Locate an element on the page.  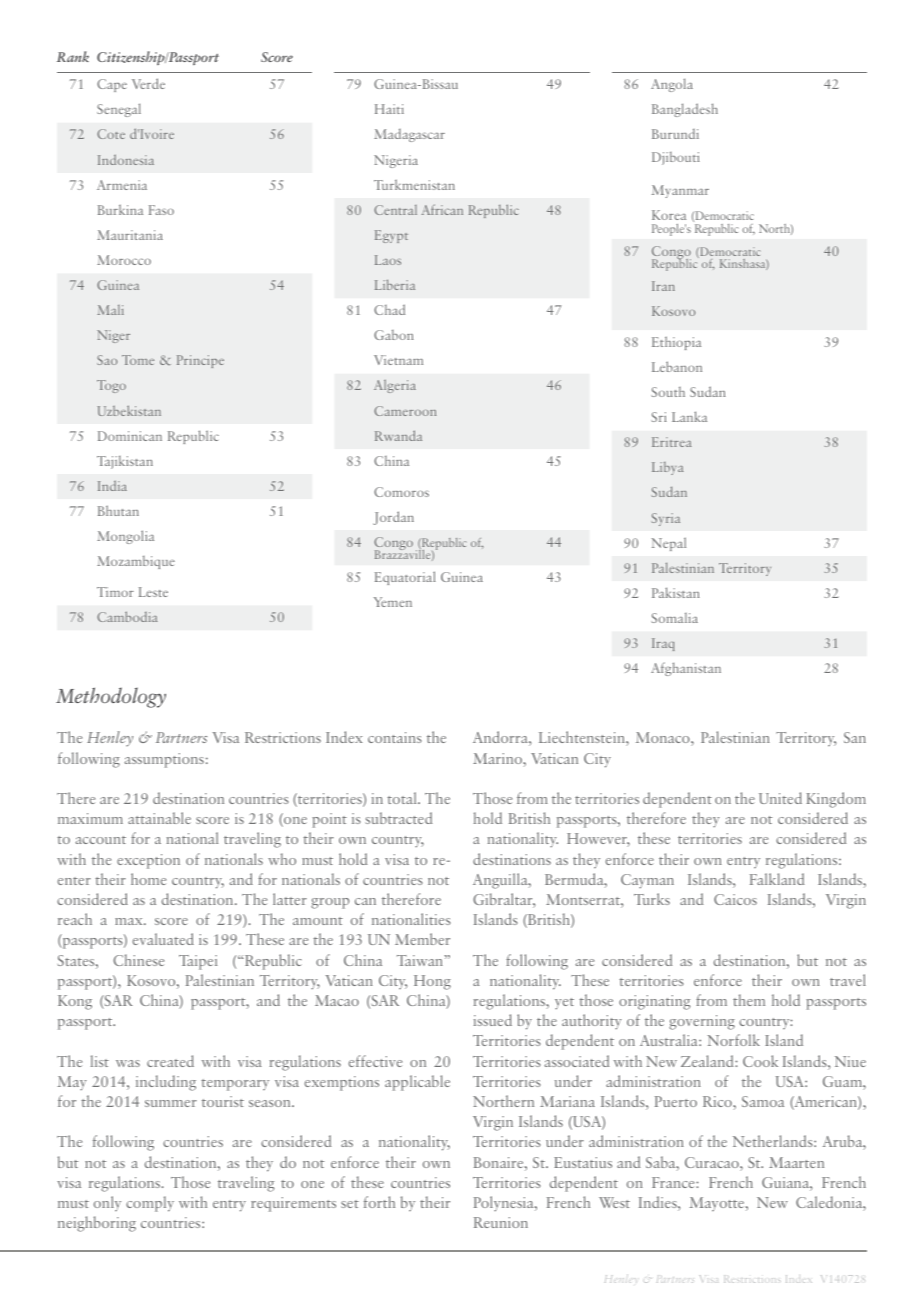
comply is located at coordinates (150, 1204).
